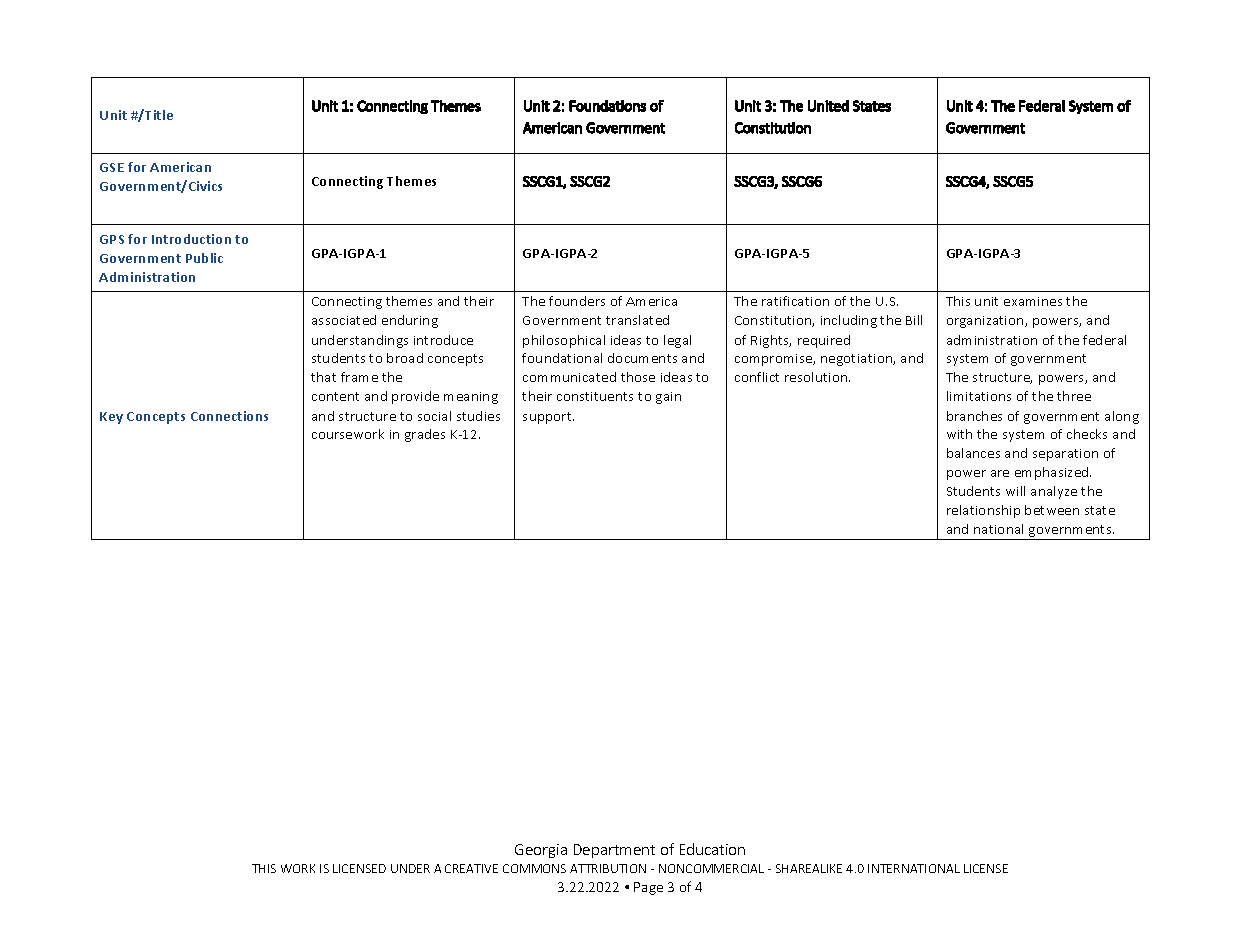  I want to click on relationship, so click(983, 511).
